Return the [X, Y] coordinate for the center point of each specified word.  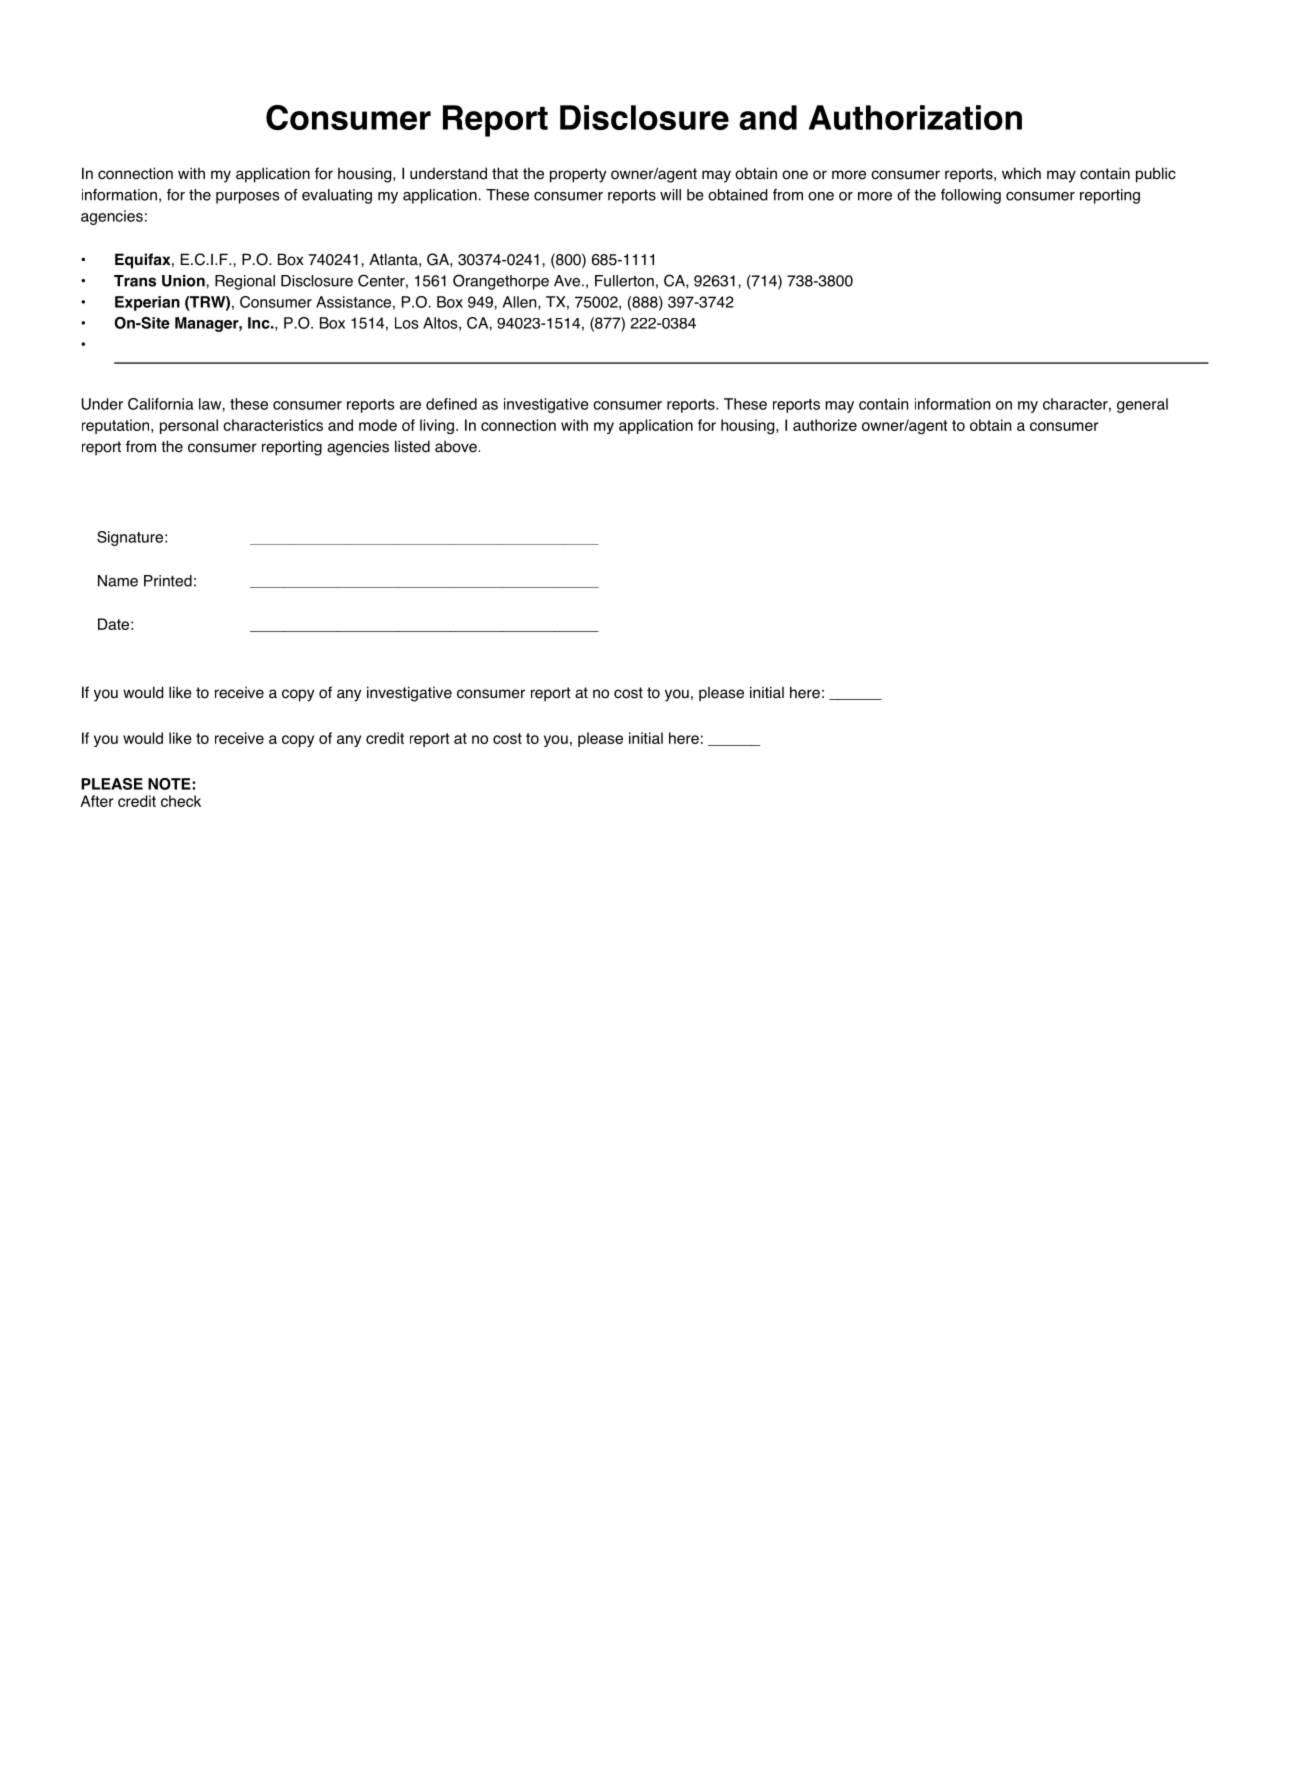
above [456, 446]
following [971, 196]
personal [189, 426]
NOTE [170, 784]
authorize [825, 425]
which [1021, 173]
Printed [168, 581]
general [1142, 405]
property [578, 175]
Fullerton [624, 281]
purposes [247, 198]
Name [118, 581]
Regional [245, 282]
